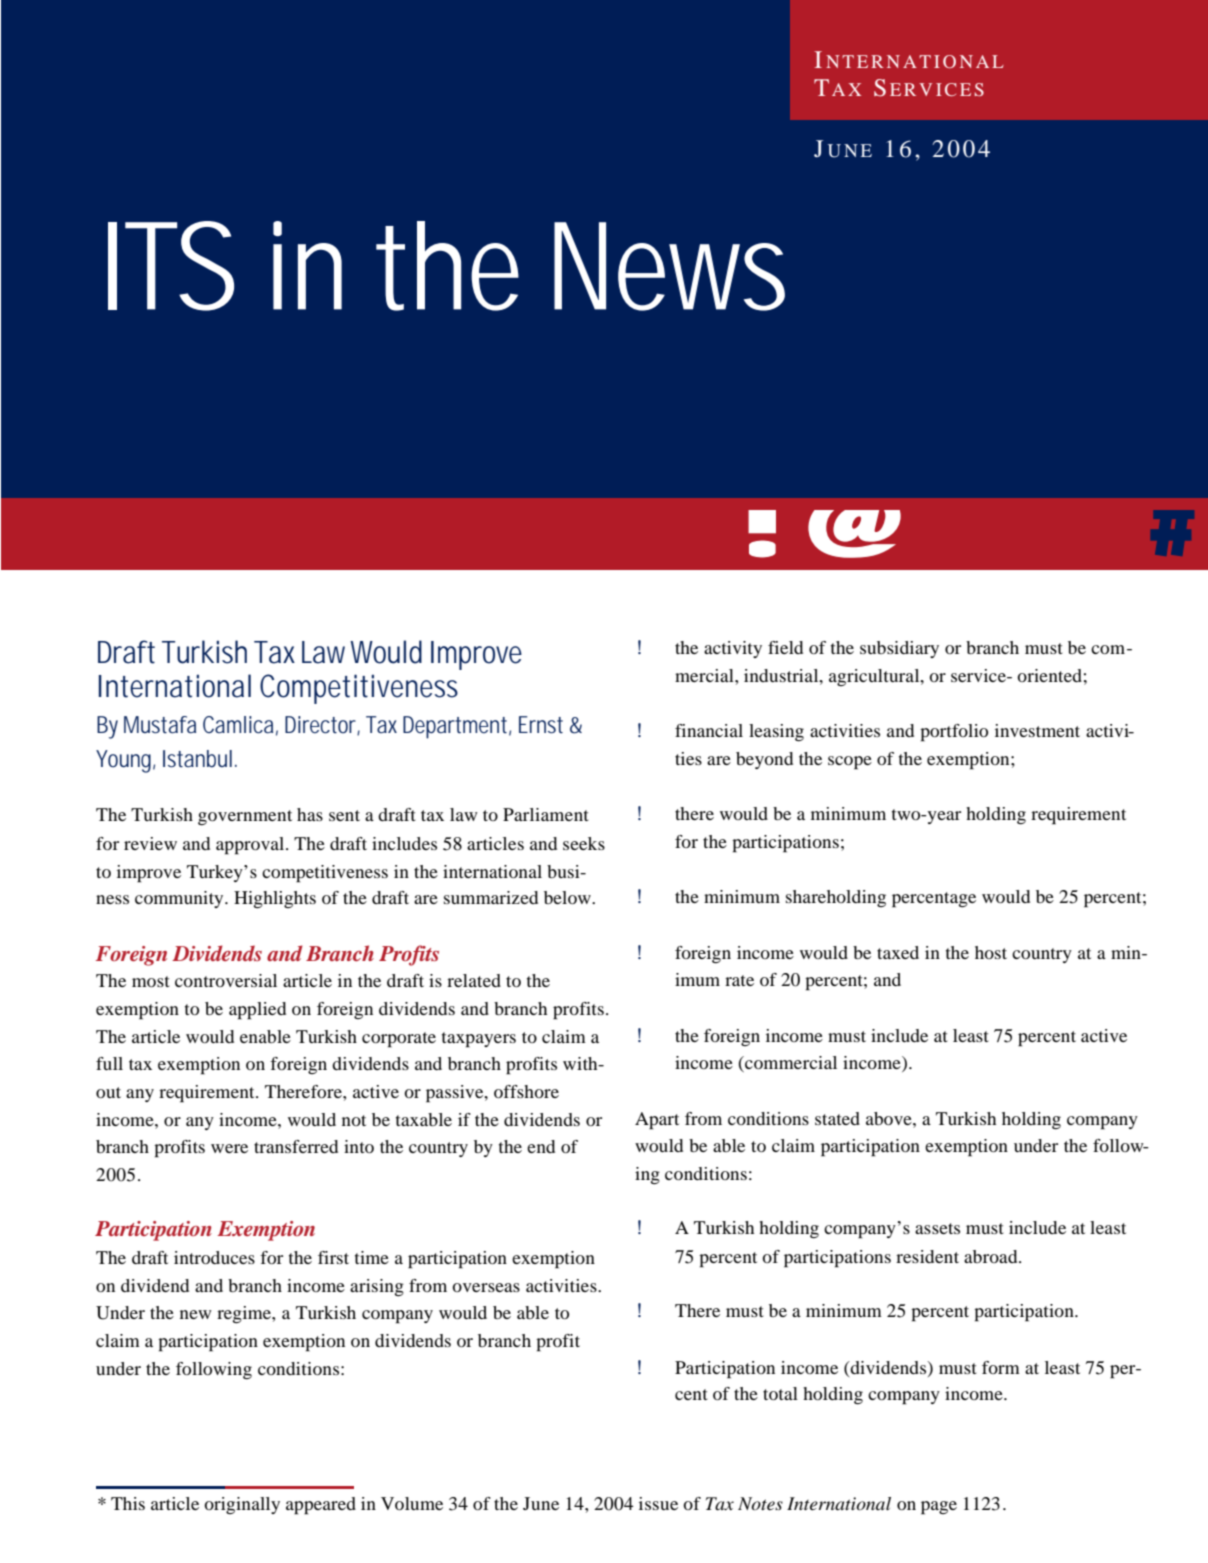  I want to click on agricultural, so click(875, 677).
